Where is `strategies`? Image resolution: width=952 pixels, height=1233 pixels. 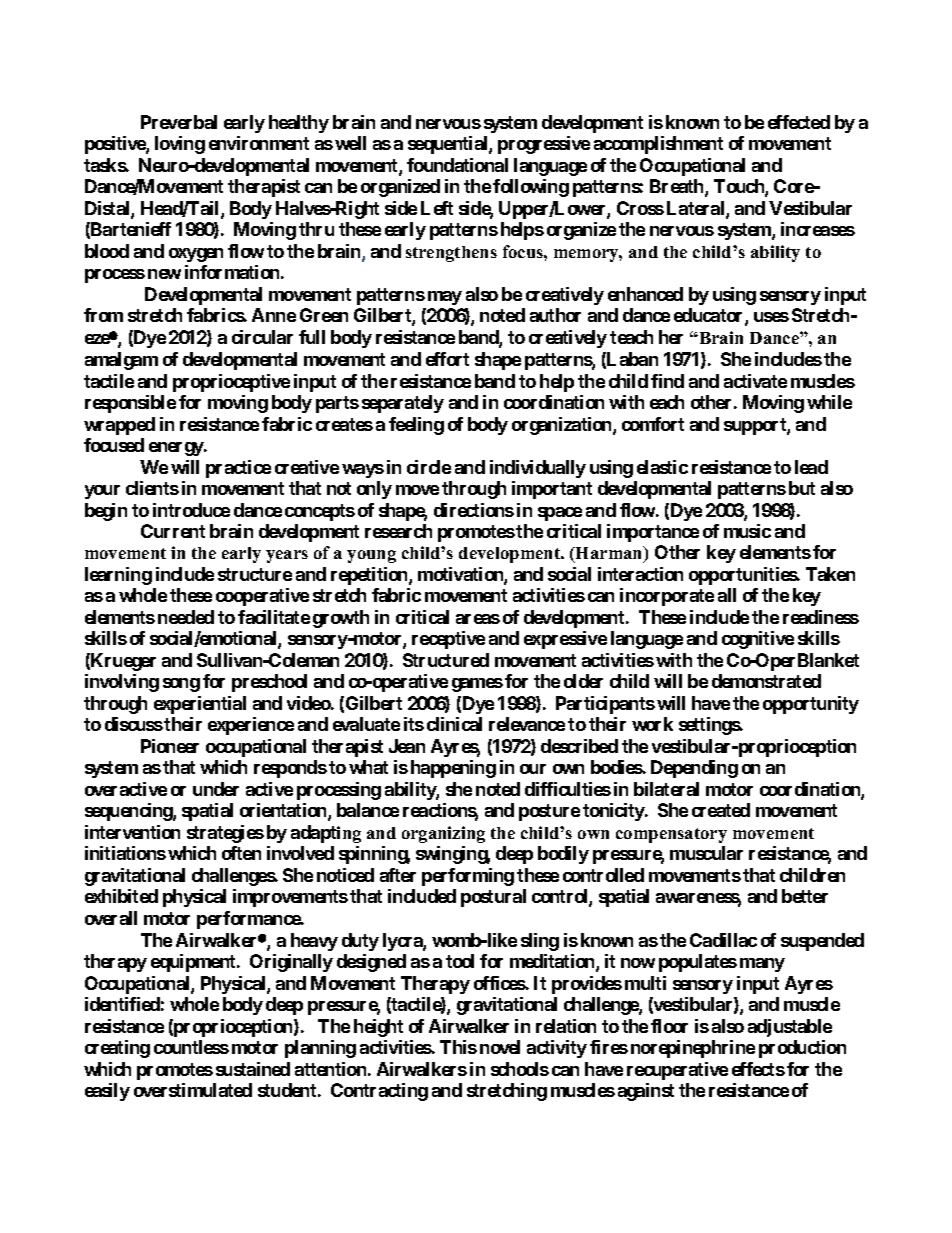 strategies is located at coordinates (225, 834).
